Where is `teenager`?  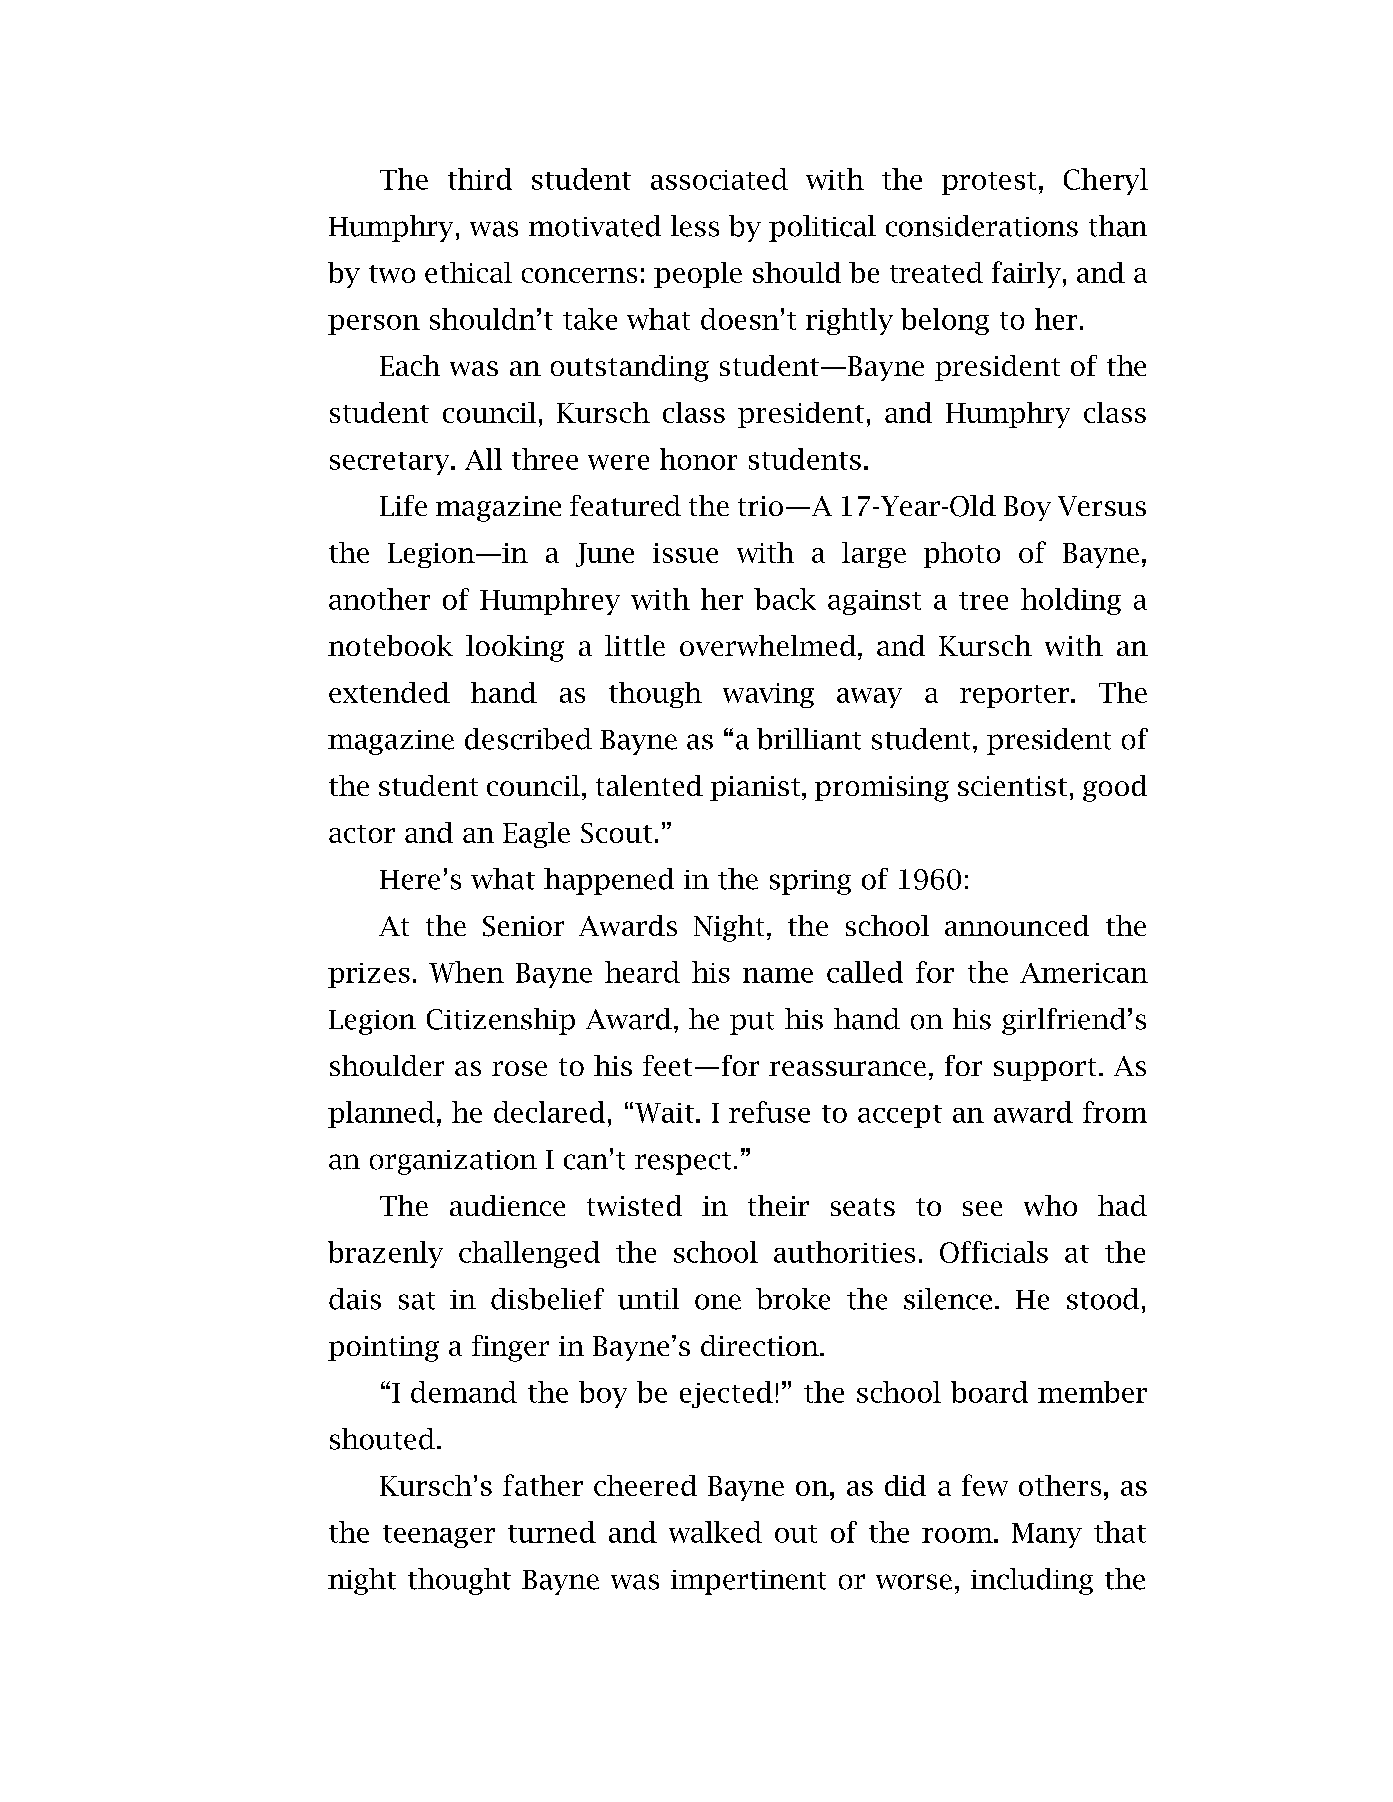
teenager is located at coordinates (439, 1536).
